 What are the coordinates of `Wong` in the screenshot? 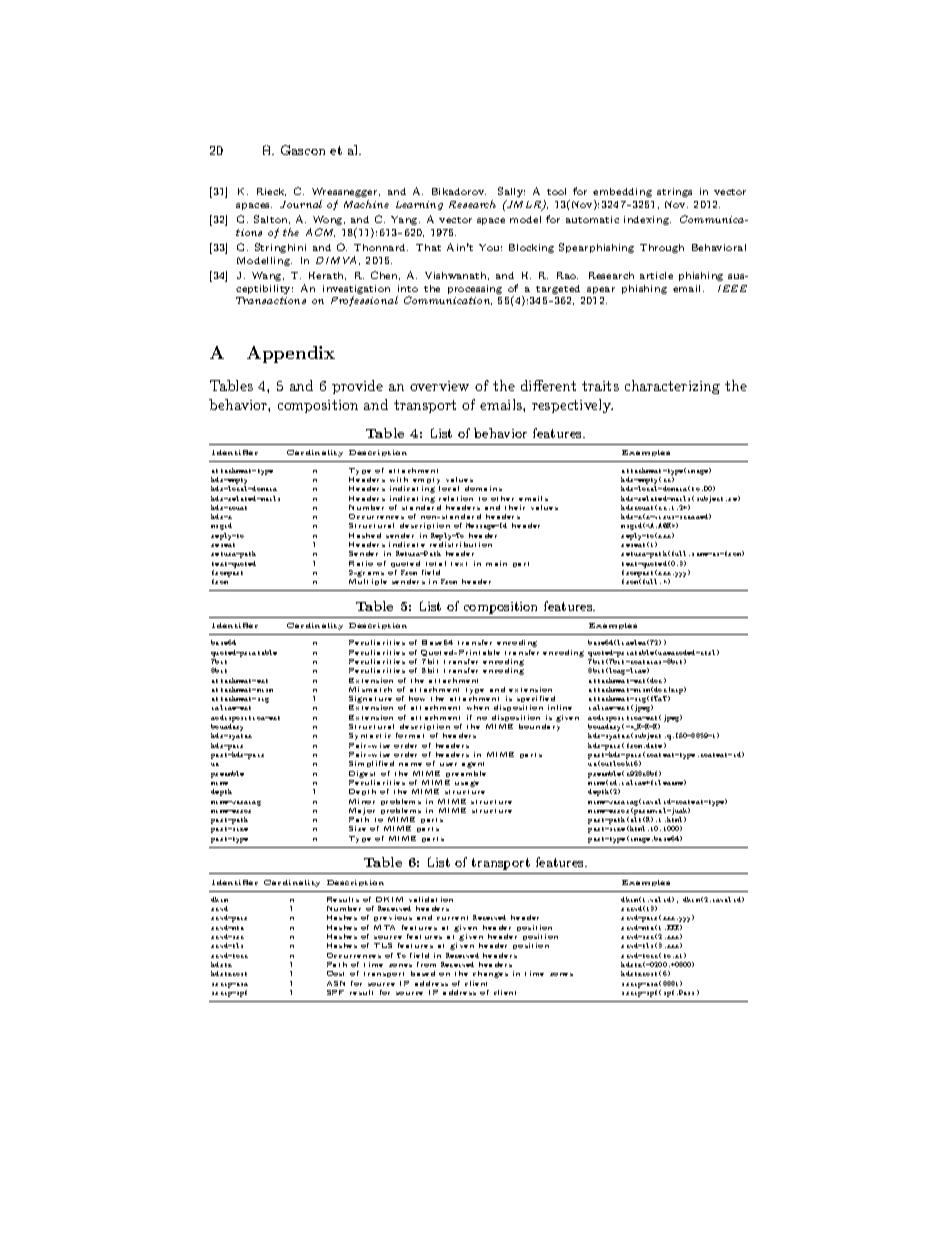 It's located at (329, 220).
